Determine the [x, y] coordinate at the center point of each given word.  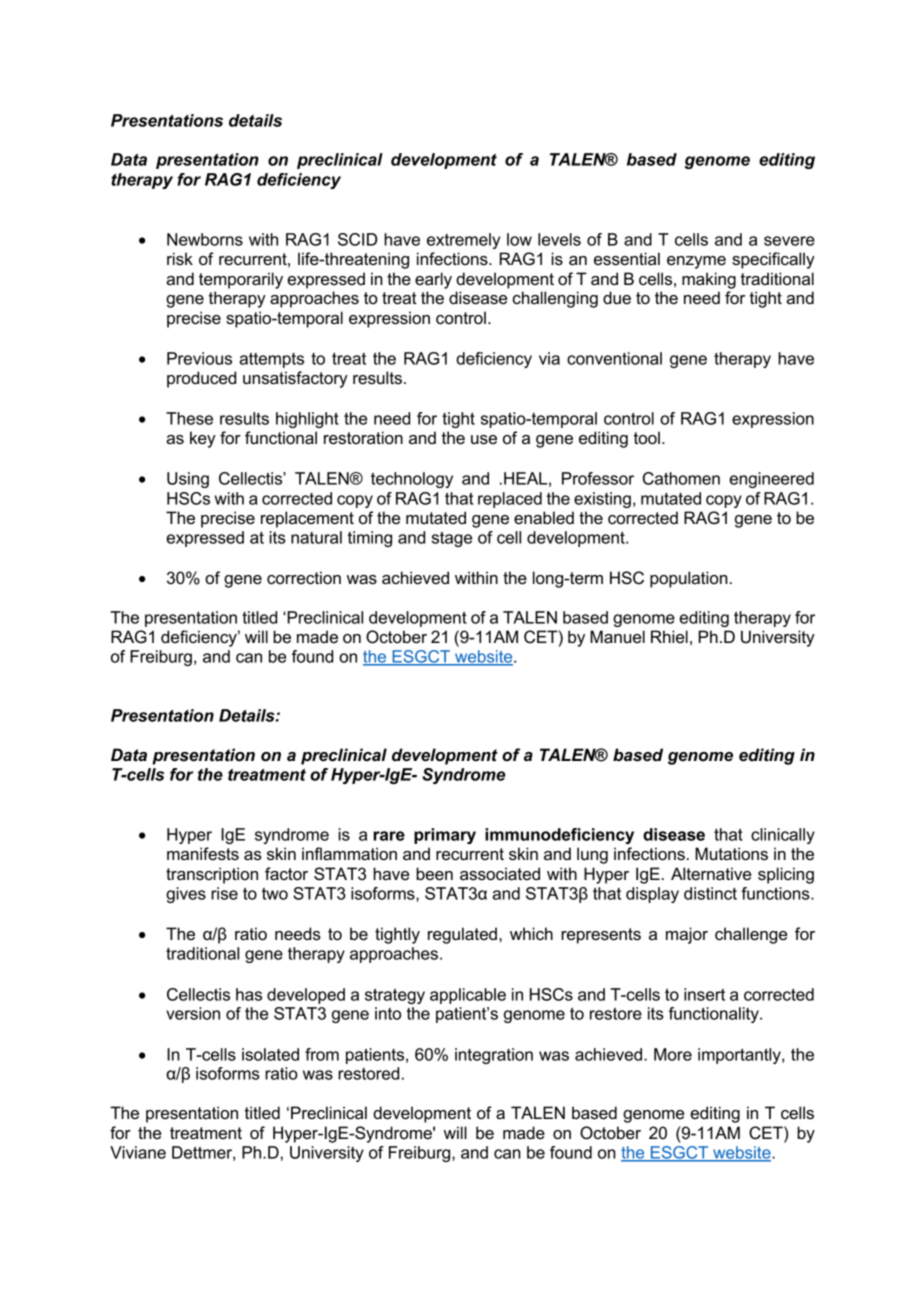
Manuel [617, 637]
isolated [270, 1054]
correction [304, 578]
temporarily [241, 280]
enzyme [696, 262]
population [689, 579]
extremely [463, 241]
